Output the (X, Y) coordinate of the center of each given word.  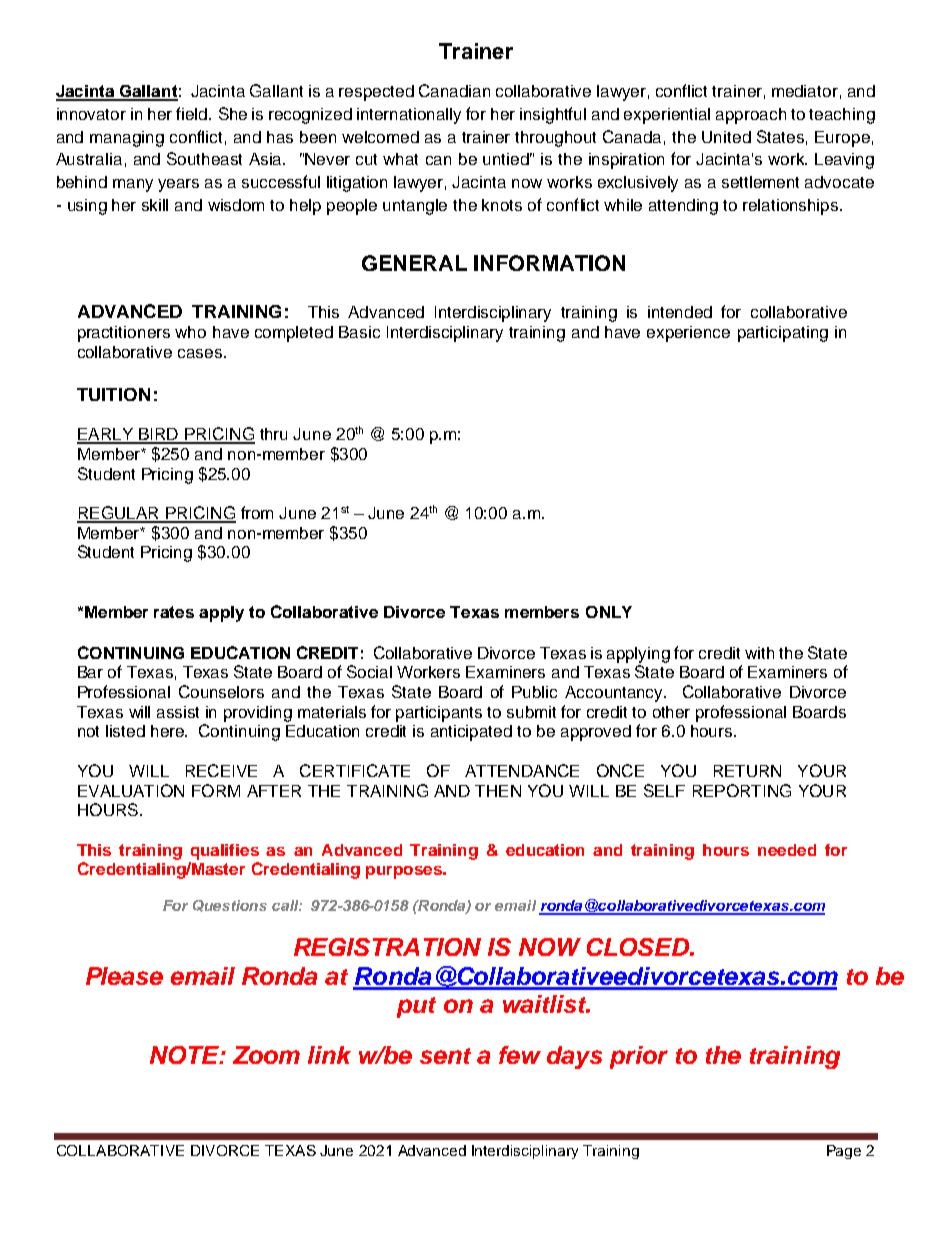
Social (369, 671)
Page (844, 1152)
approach (751, 116)
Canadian (454, 90)
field (193, 113)
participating (783, 334)
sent (445, 1056)
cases (201, 353)
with (759, 653)
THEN (498, 791)
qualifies (225, 852)
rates (174, 612)
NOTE (185, 1055)
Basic (359, 332)
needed (787, 850)
